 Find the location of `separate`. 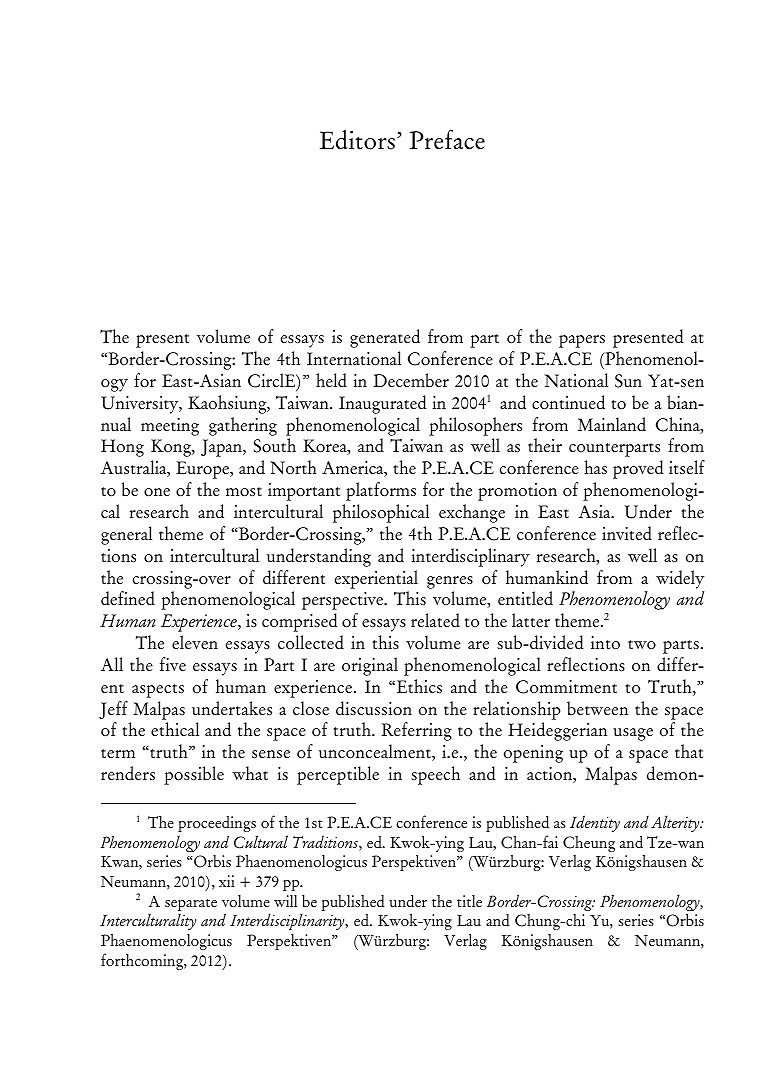

separate is located at coordinates (191, 906).
